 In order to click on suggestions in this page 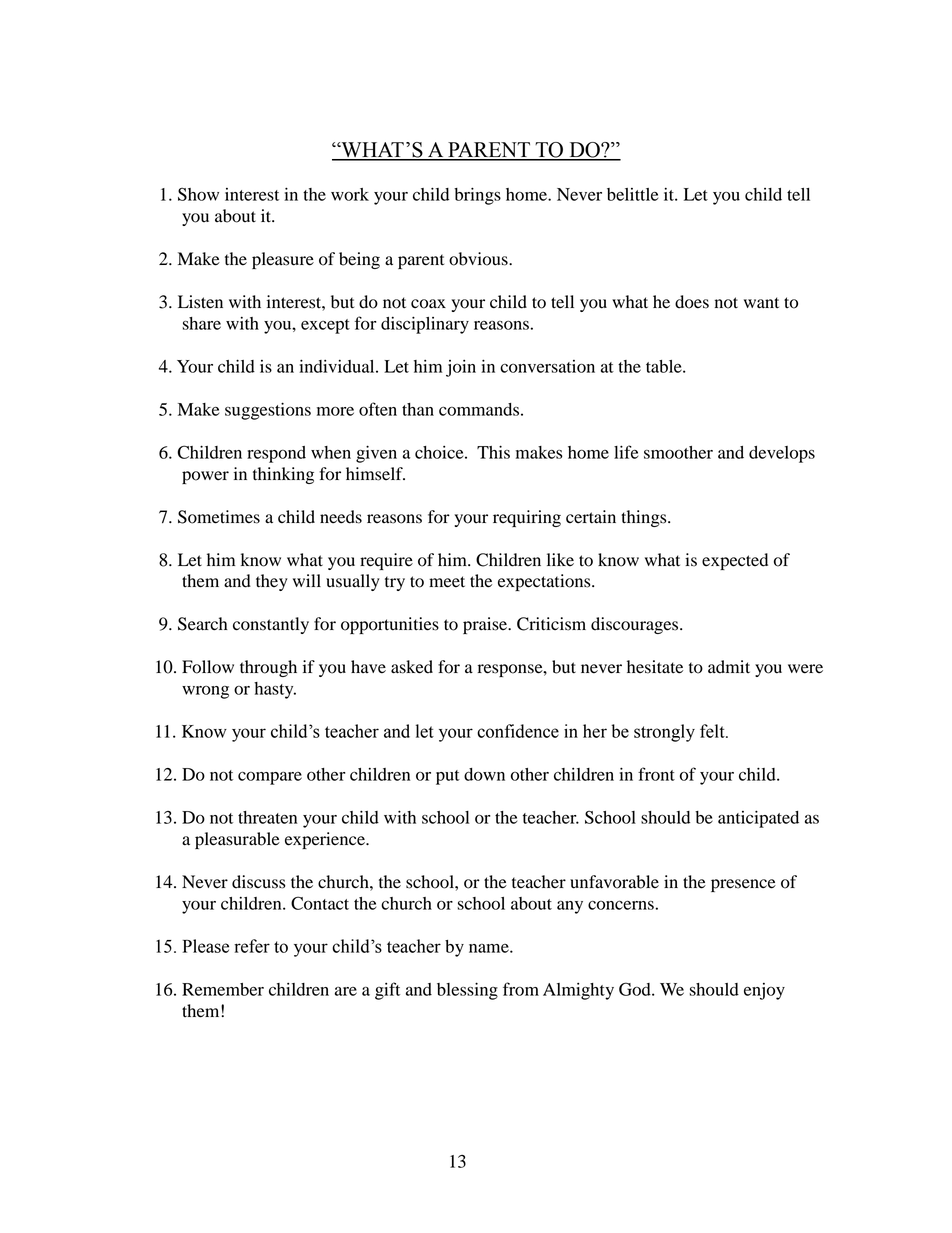, I will do `click(268, 411)`.
